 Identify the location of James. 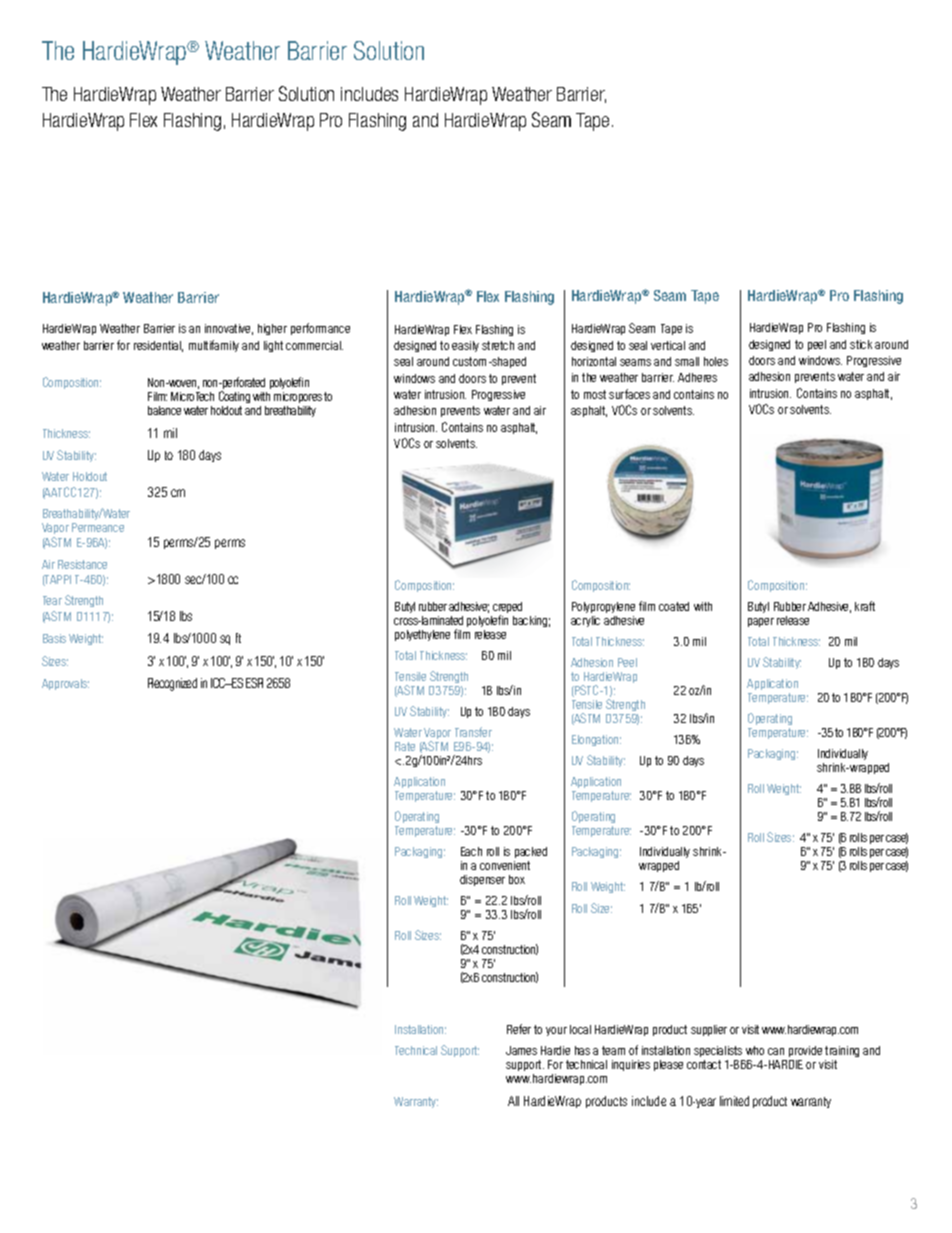
(521, 1050).
